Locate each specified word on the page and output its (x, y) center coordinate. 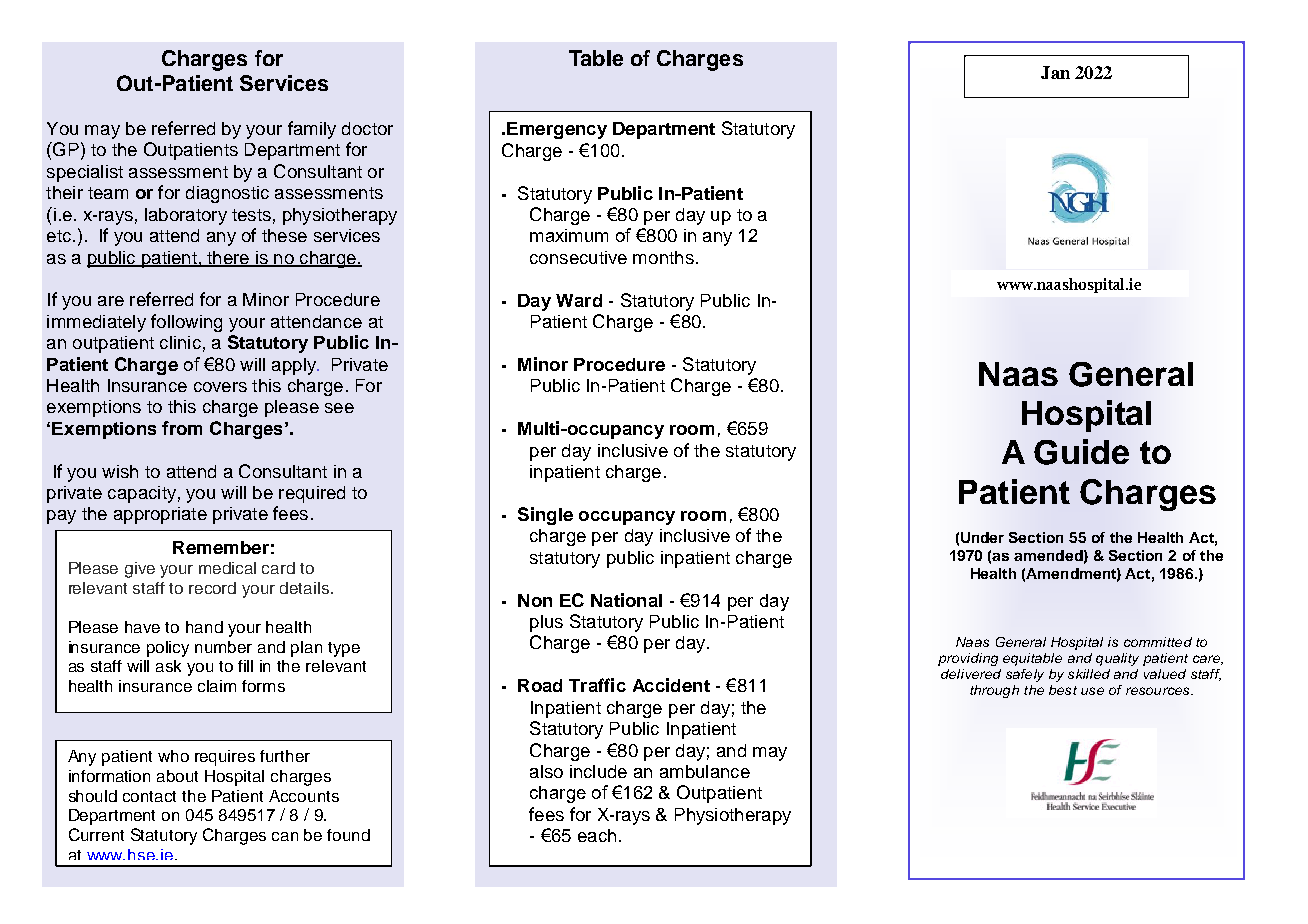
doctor (367, 128)
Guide (1081, 452)
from (182, 428)
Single (545, 516)
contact (149, 796)
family (312, 130)
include (598, 771)
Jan (1055, 72)
